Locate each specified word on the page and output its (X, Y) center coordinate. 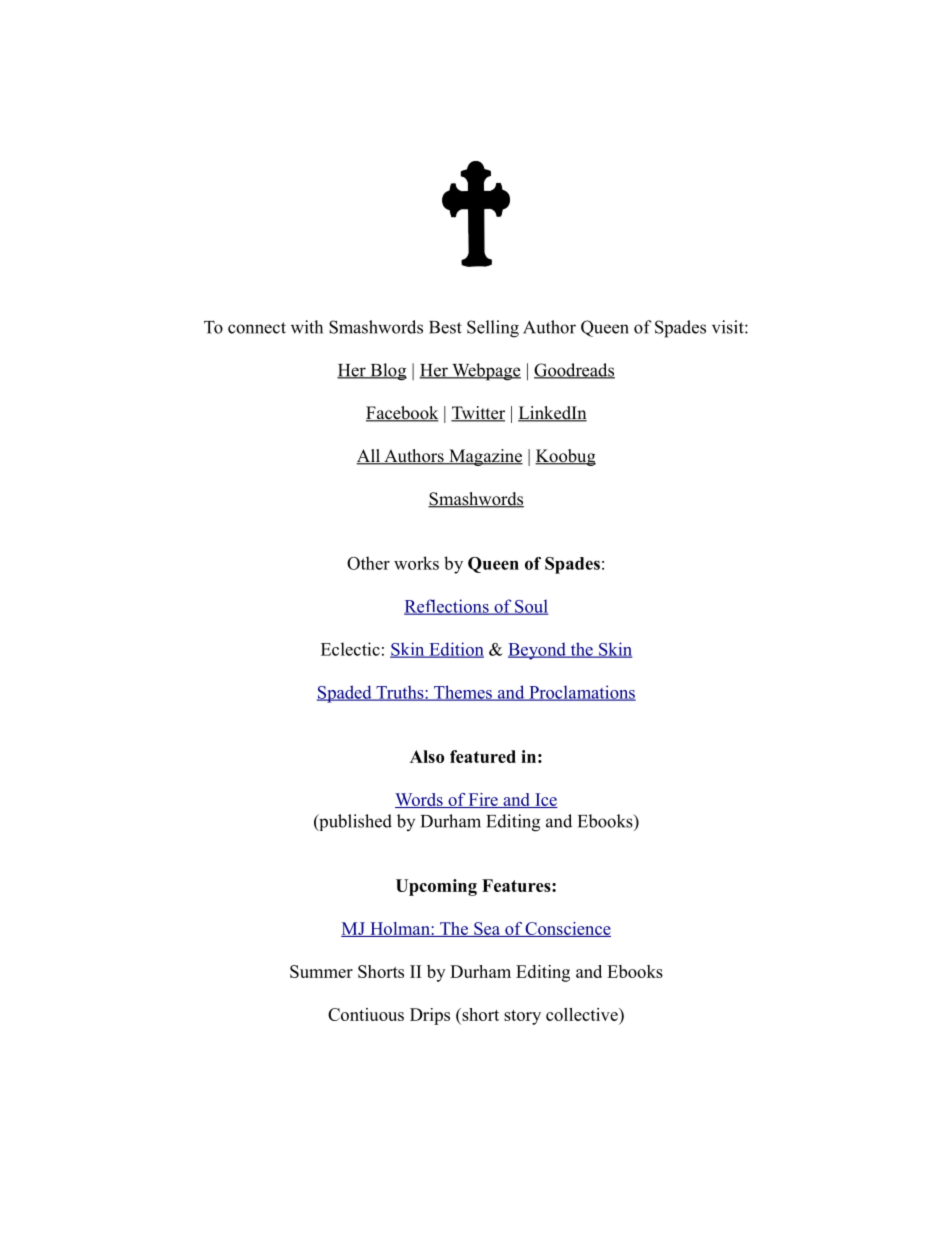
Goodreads (574, 371)
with (307, 327)
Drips (430, 1016)
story (522, 1017)
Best (445, 327)
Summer (321, 971)
